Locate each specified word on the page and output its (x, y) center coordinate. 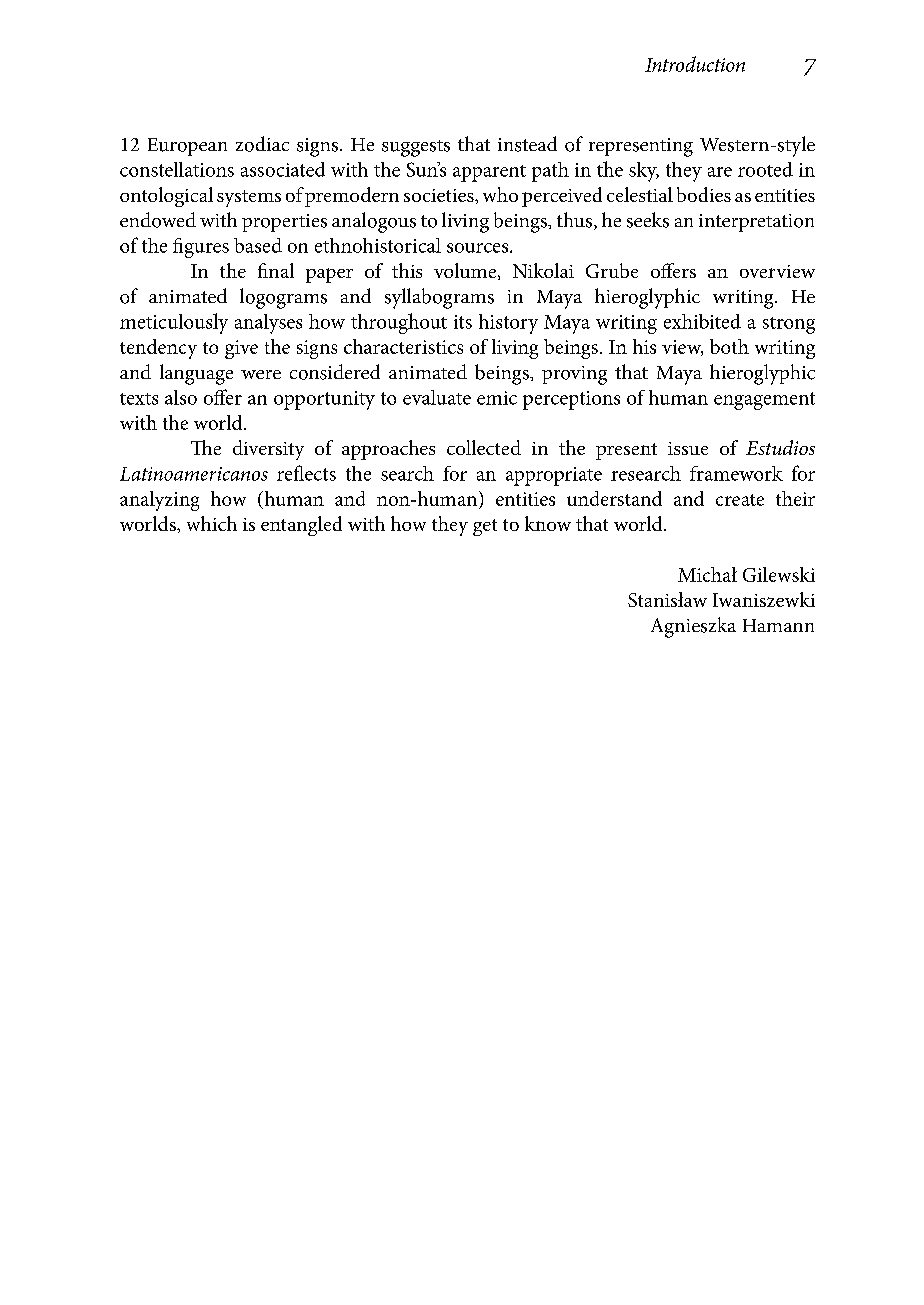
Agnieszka (693, 627)
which (212, 523)
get (485, 527)
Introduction (695, 64)
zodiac (262, 144)
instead (527, 144)
